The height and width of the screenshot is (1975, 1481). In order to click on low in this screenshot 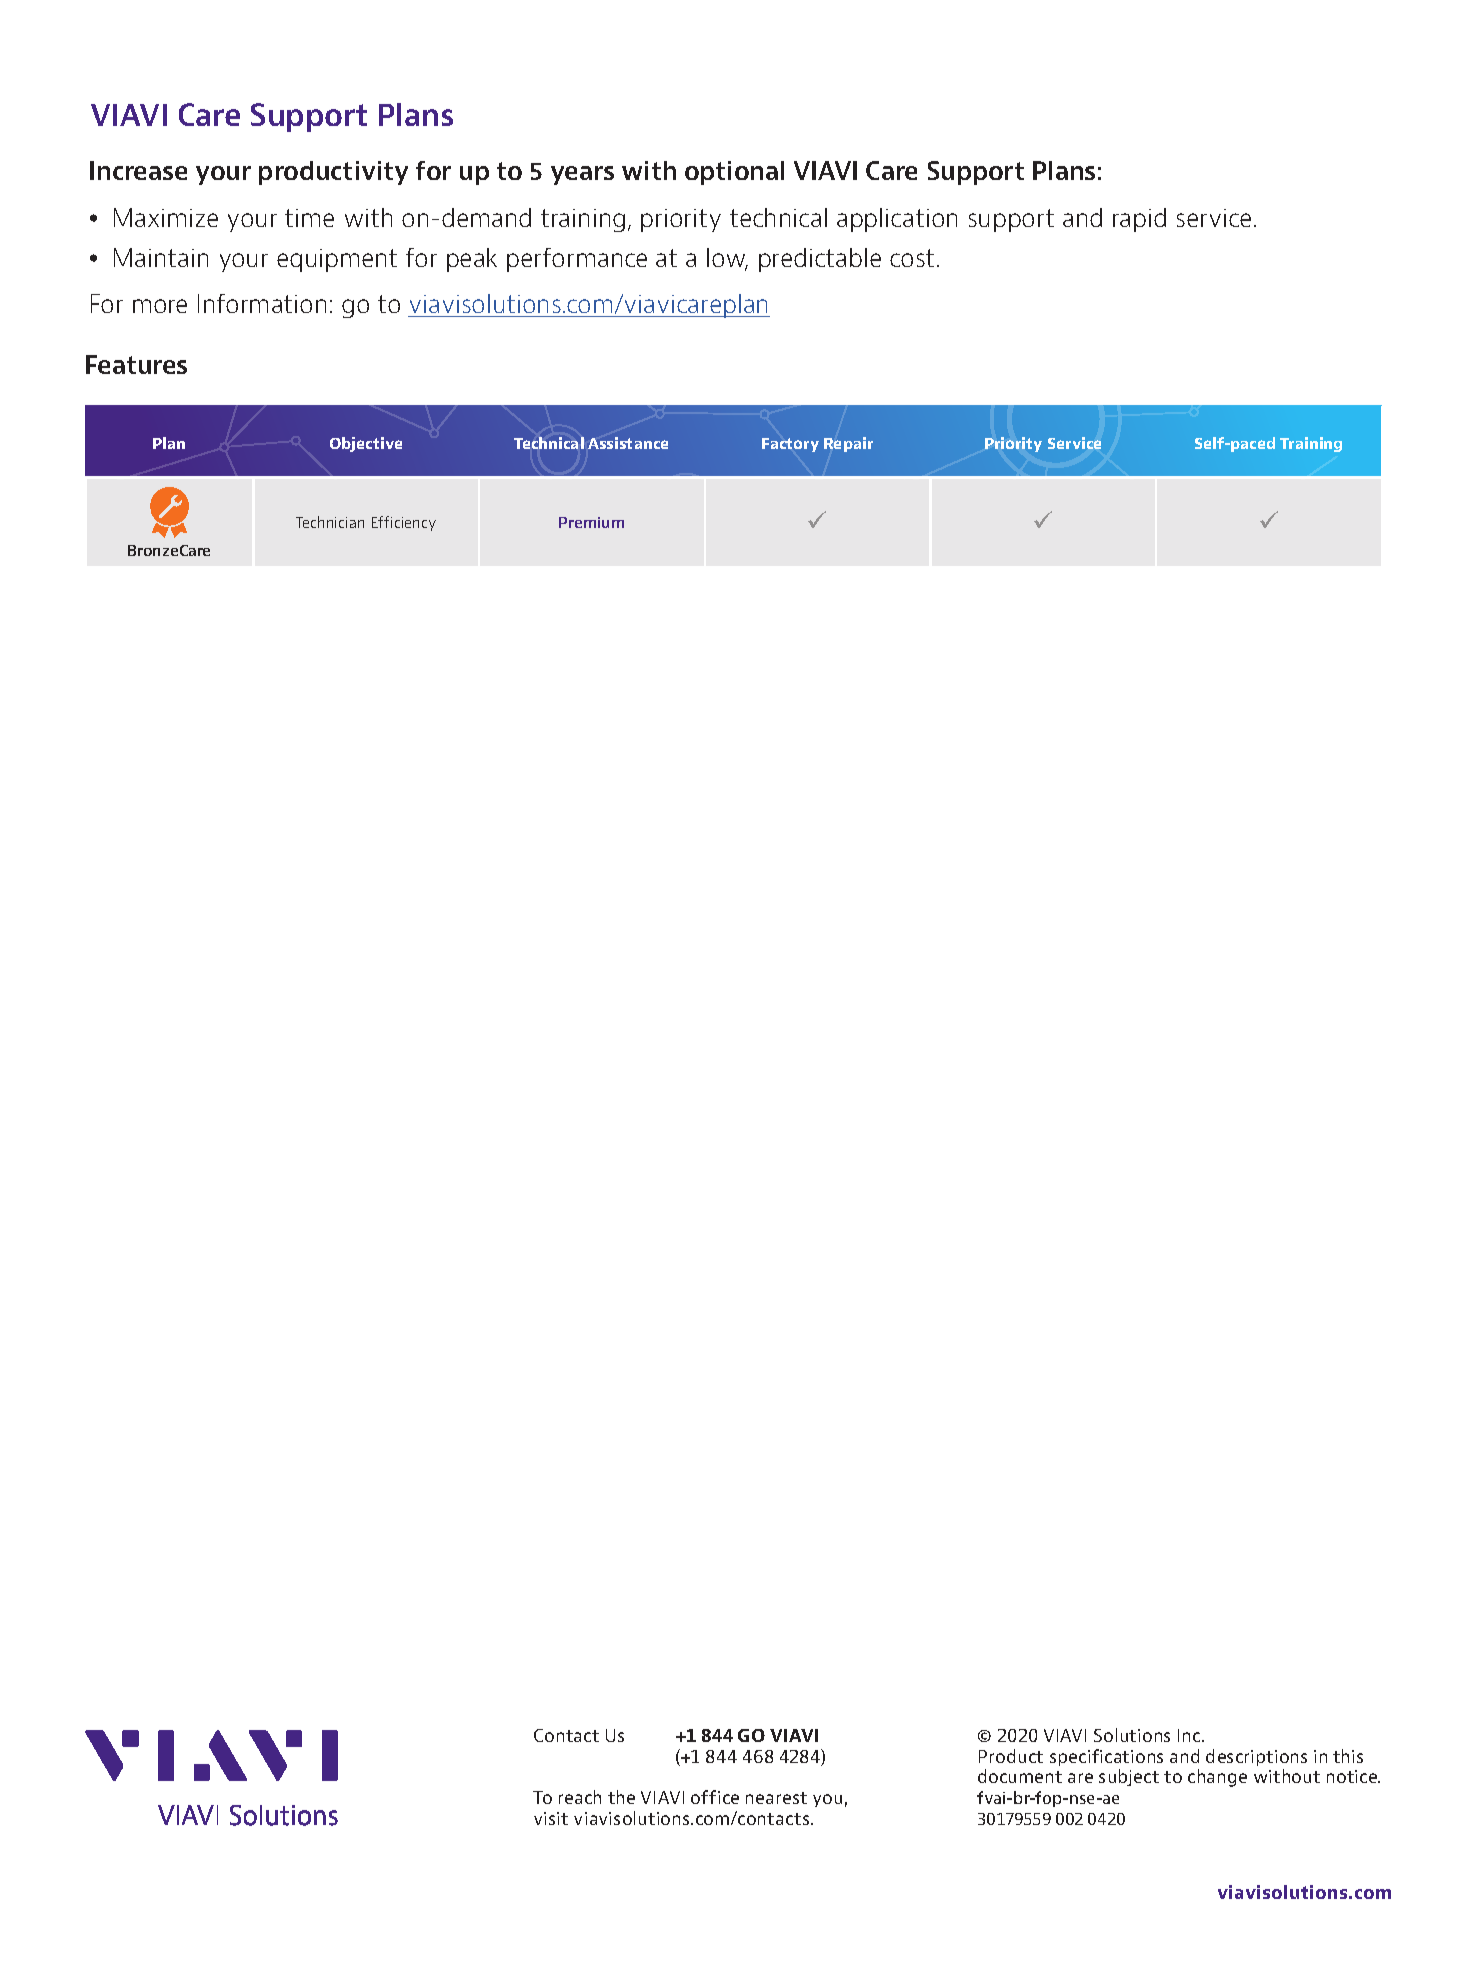, I will do `click(727, 259)`.
